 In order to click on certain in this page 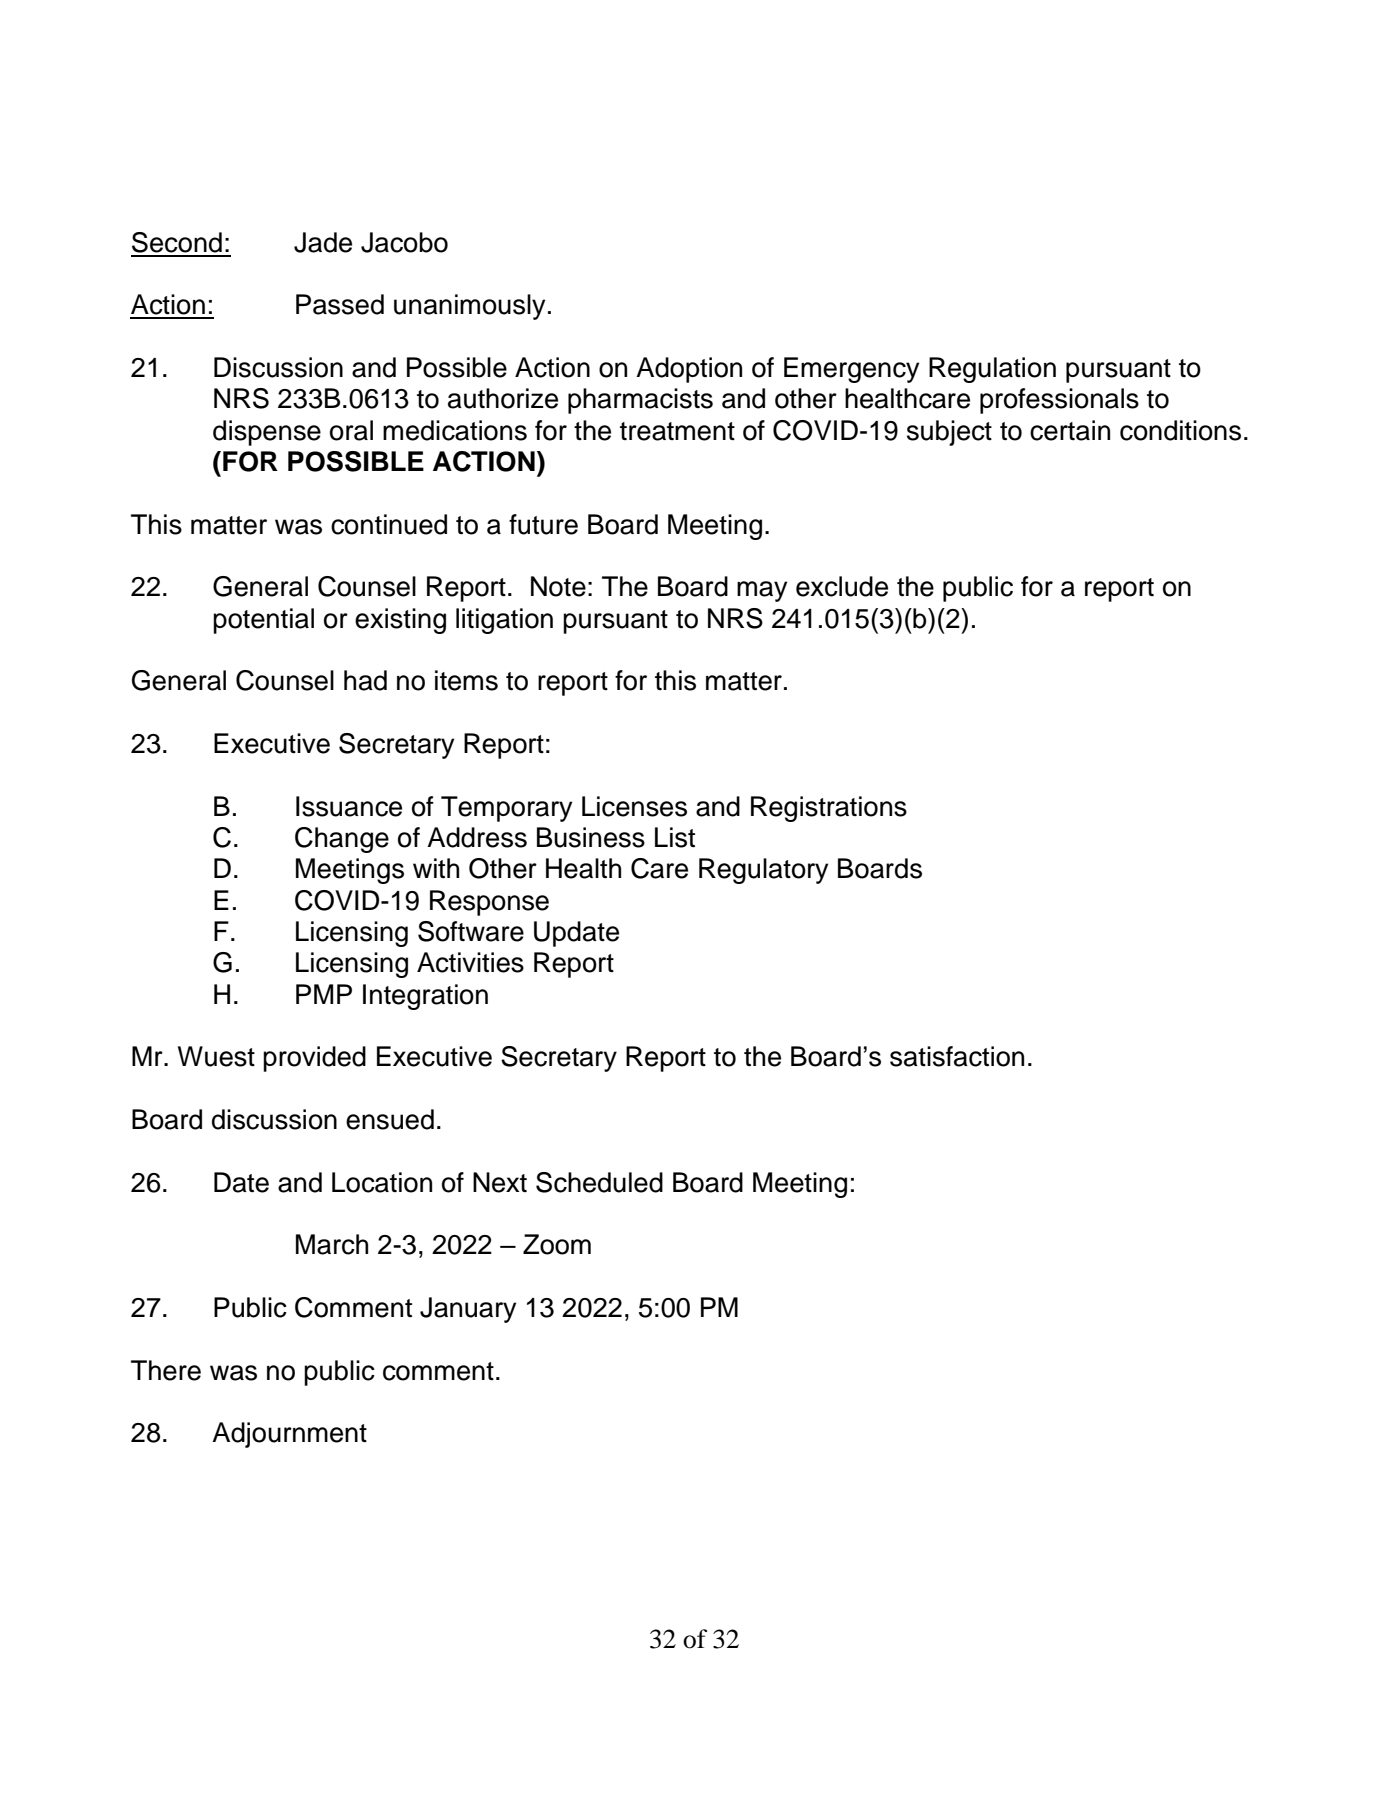, I will do `click(1070, 430)`.
